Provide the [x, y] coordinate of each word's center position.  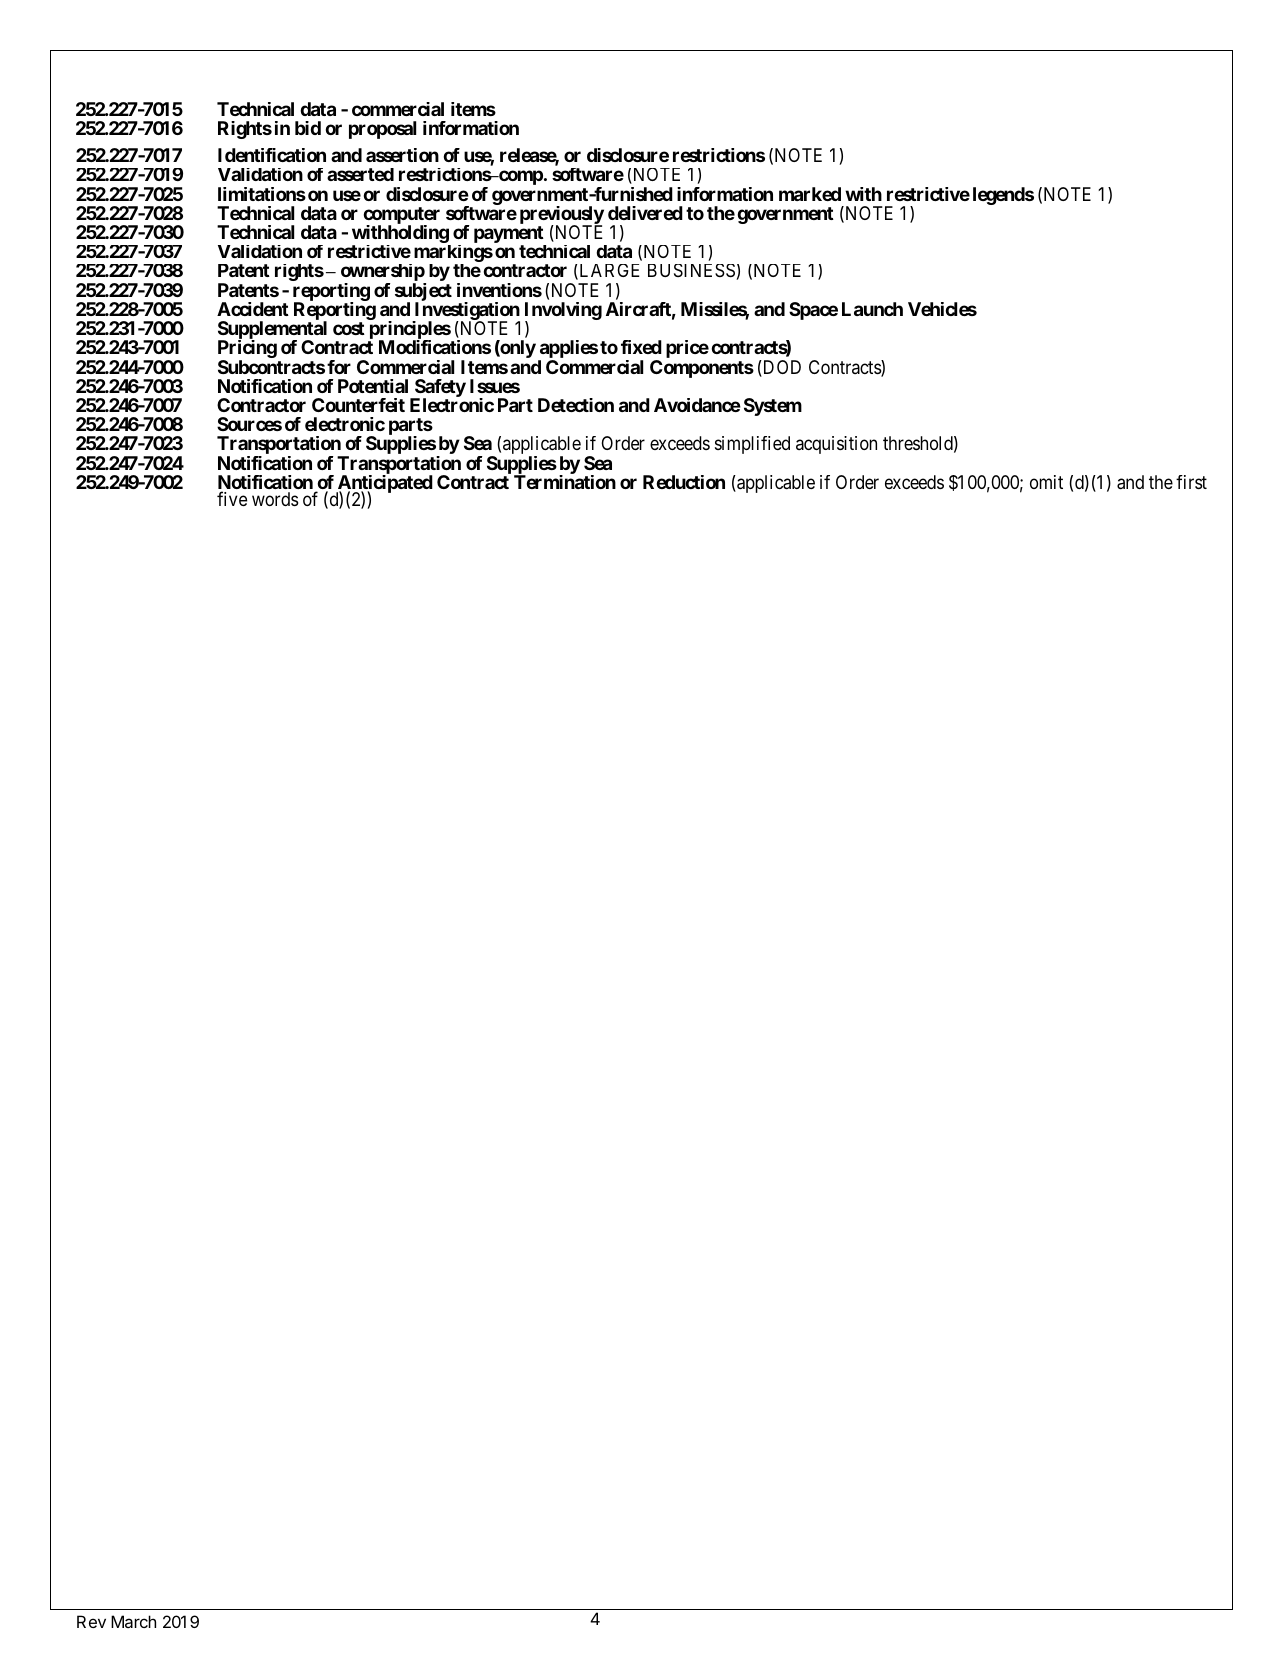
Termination [565, 482]
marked [810, 194]
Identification [272, 155]
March [133, 1621]
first [1191, 482]
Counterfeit [358, 405]
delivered [645, 213]
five [232, 498]
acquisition [836, 445]
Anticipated [384, 485]
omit [1046, 482]
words [275, 499]
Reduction [684, 482]
